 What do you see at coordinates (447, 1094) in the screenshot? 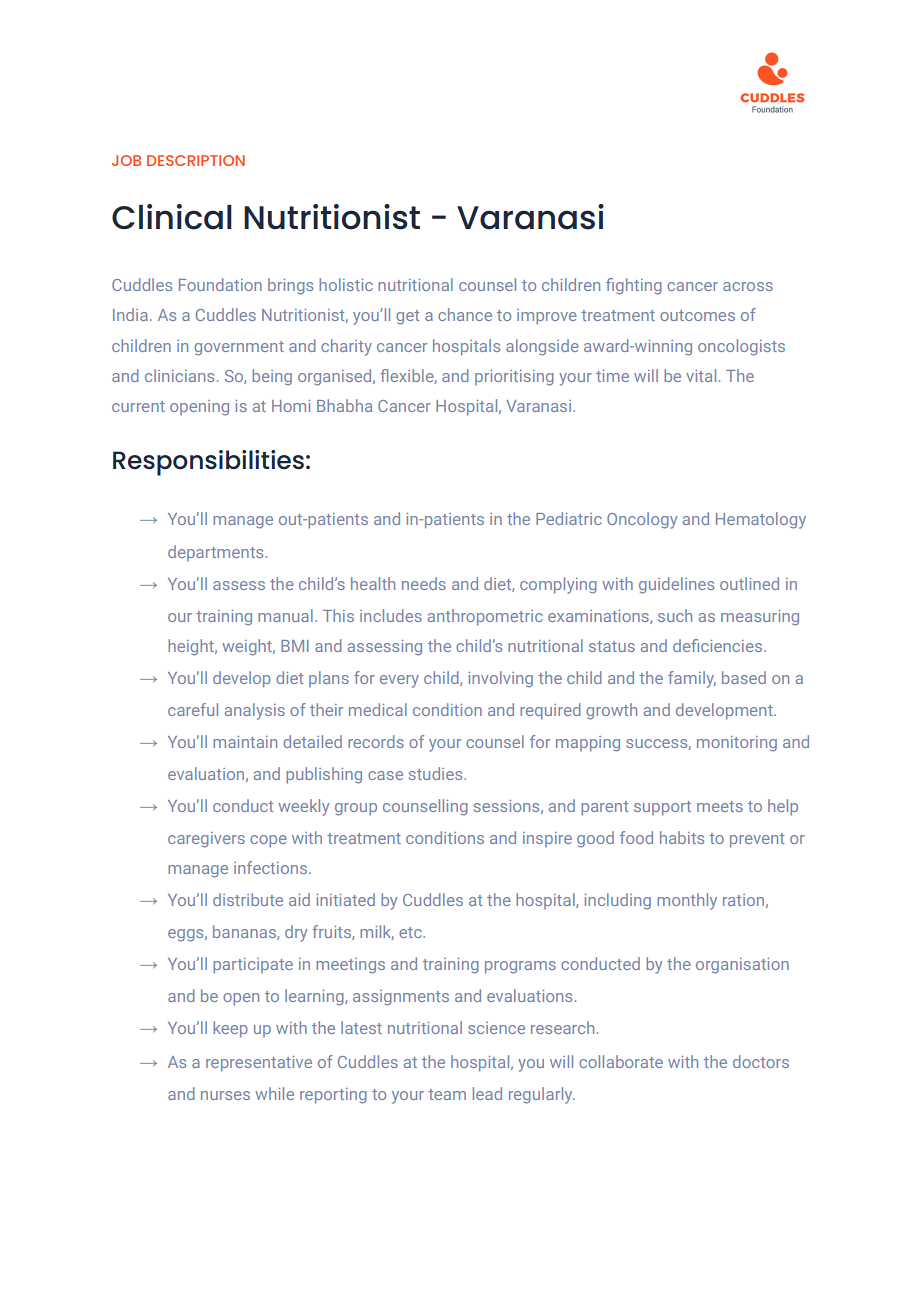
I see `team` at bounding box center [447, 1094].
